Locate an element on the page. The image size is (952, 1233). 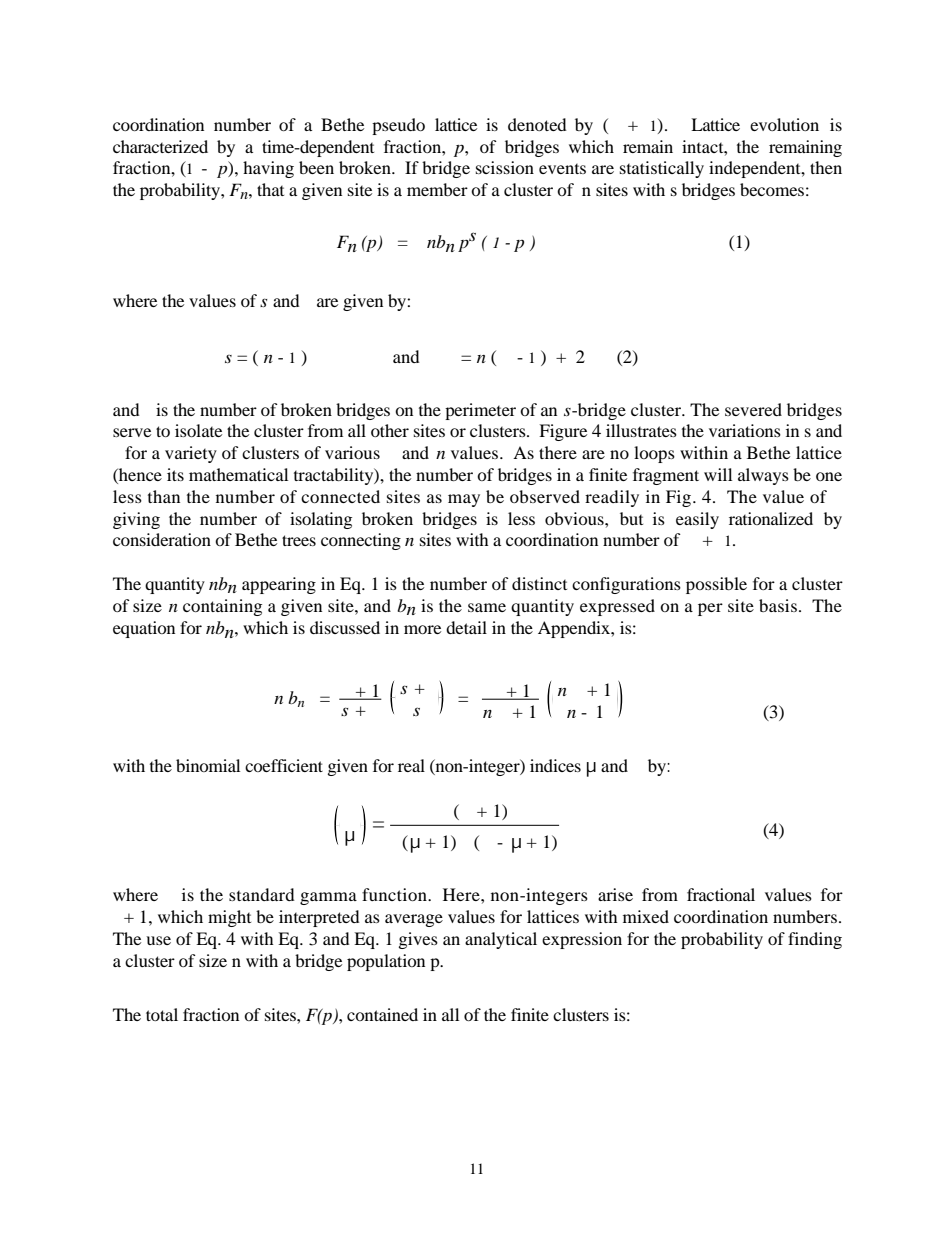
containing is located at coordinates (222, 607).
